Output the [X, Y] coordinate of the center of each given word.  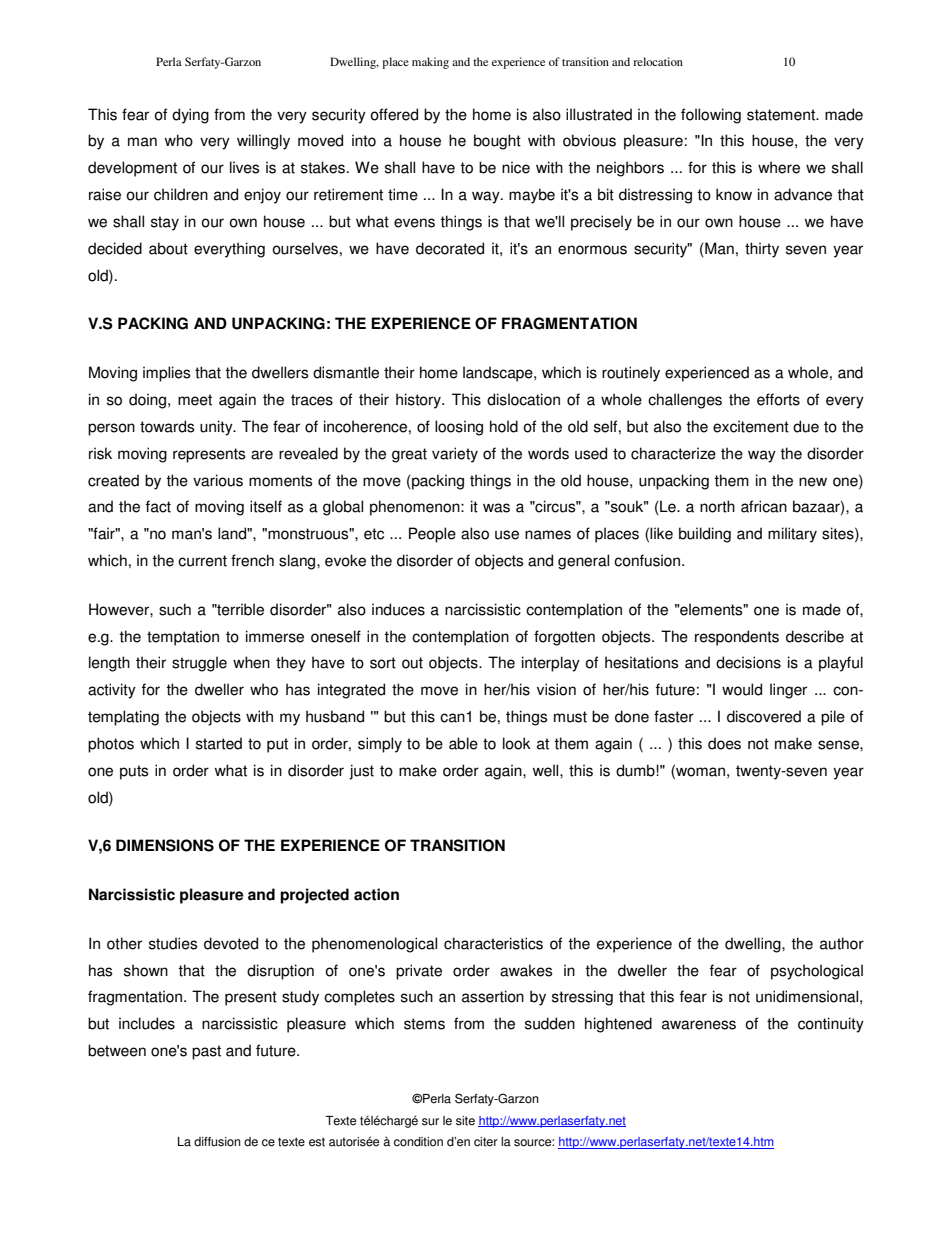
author [842, 943]
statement [782, 115]
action [376, 894]
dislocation [523, 399]
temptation [183, 638]
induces [398, 609]
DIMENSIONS [165, 845]
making [430, 63]
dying [190, 116]
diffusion [217, 1142]
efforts [778, 399]
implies [166, 374]
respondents [737, 638]
